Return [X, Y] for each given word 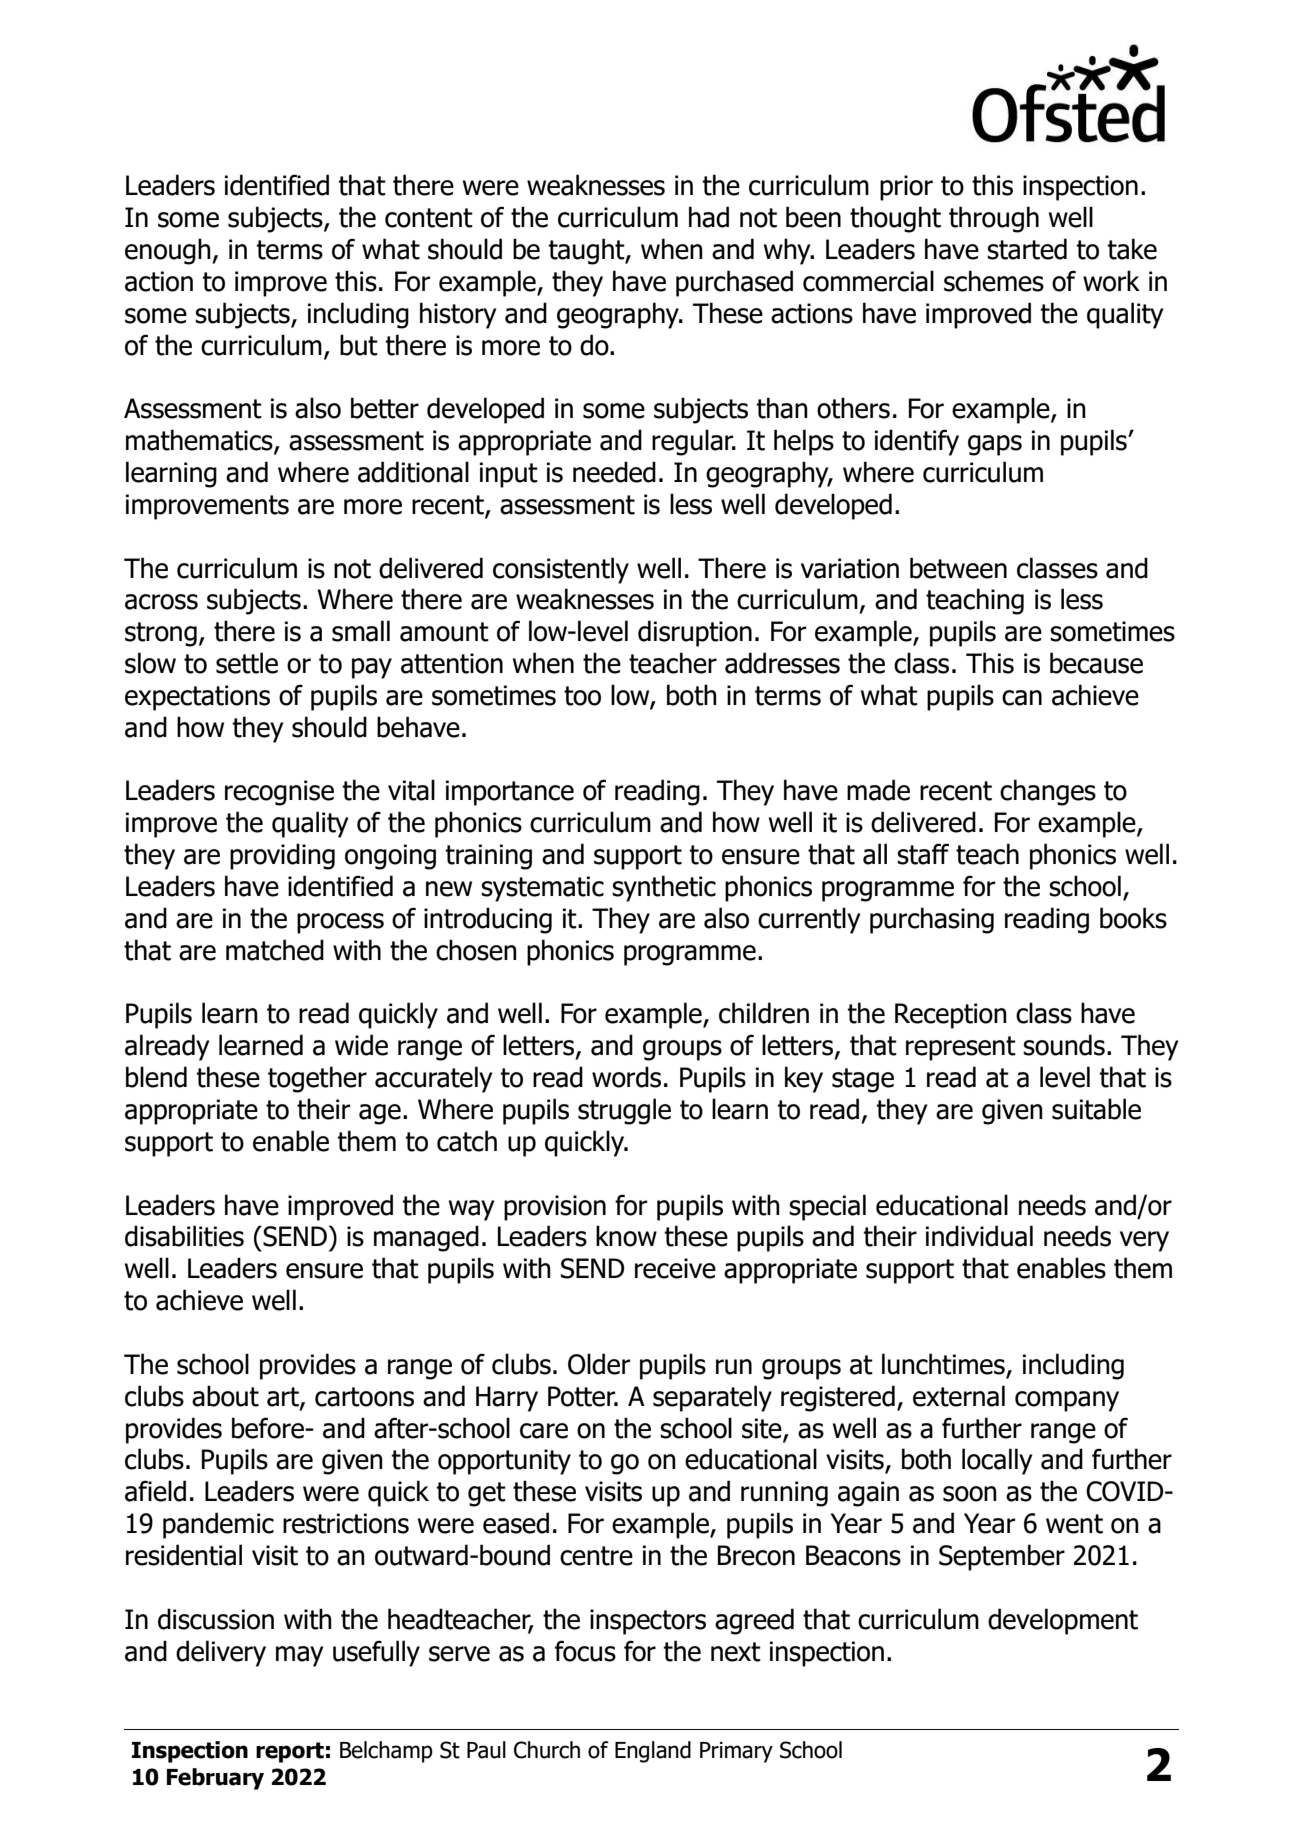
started [1027, 249]
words [626, 1077]
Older [599, 1364]
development [1063, 1621]
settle [247, 663]
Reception [951, 1016]
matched [275, 950]
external [959, 1396]
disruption [695, 633]
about [225, 1396]
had [709, 217]
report [290, 1752]
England [653, 1752]
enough [169, 251]
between [958, 568]
